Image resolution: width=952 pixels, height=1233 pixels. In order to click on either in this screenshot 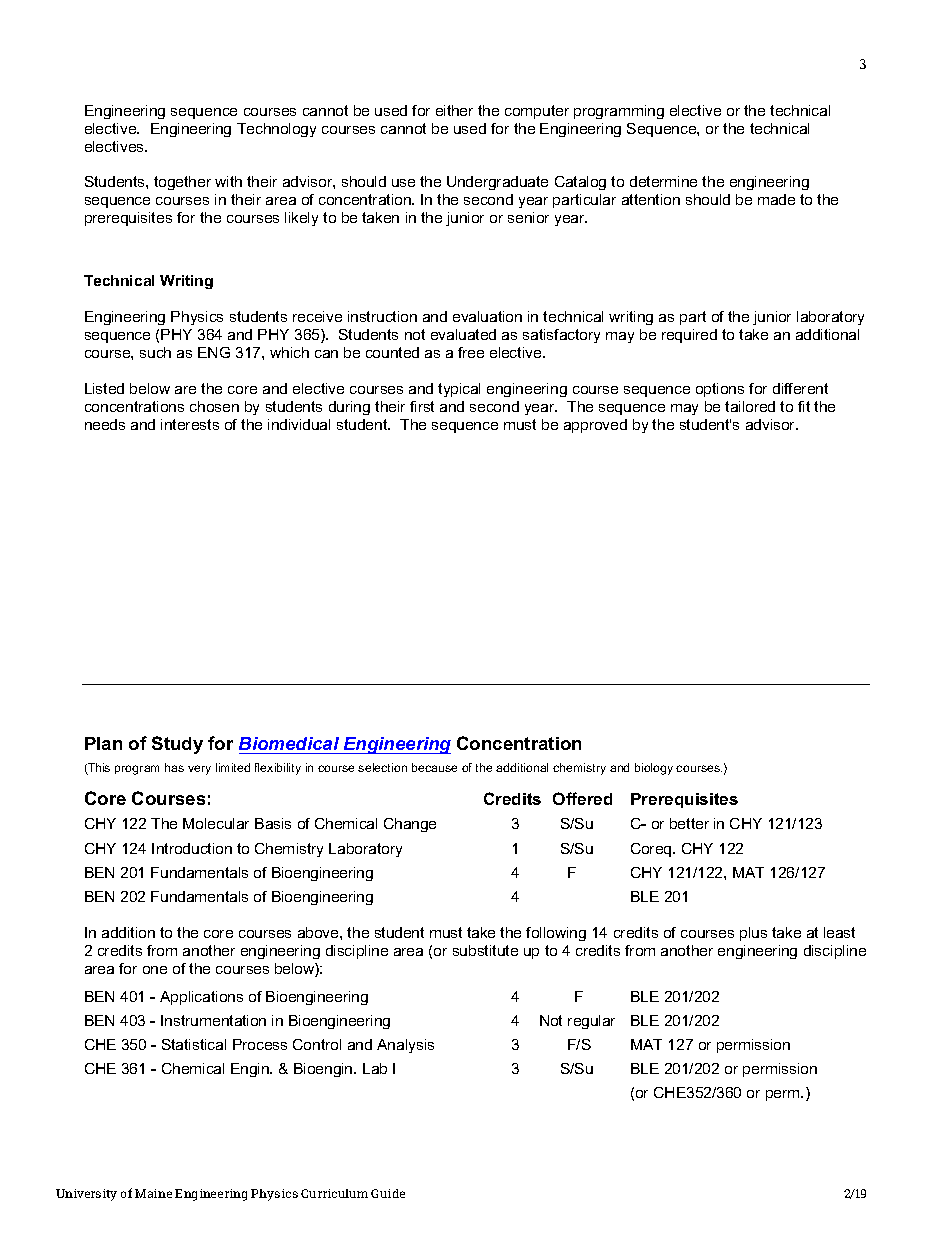, I will do `click(454, 110)`.
